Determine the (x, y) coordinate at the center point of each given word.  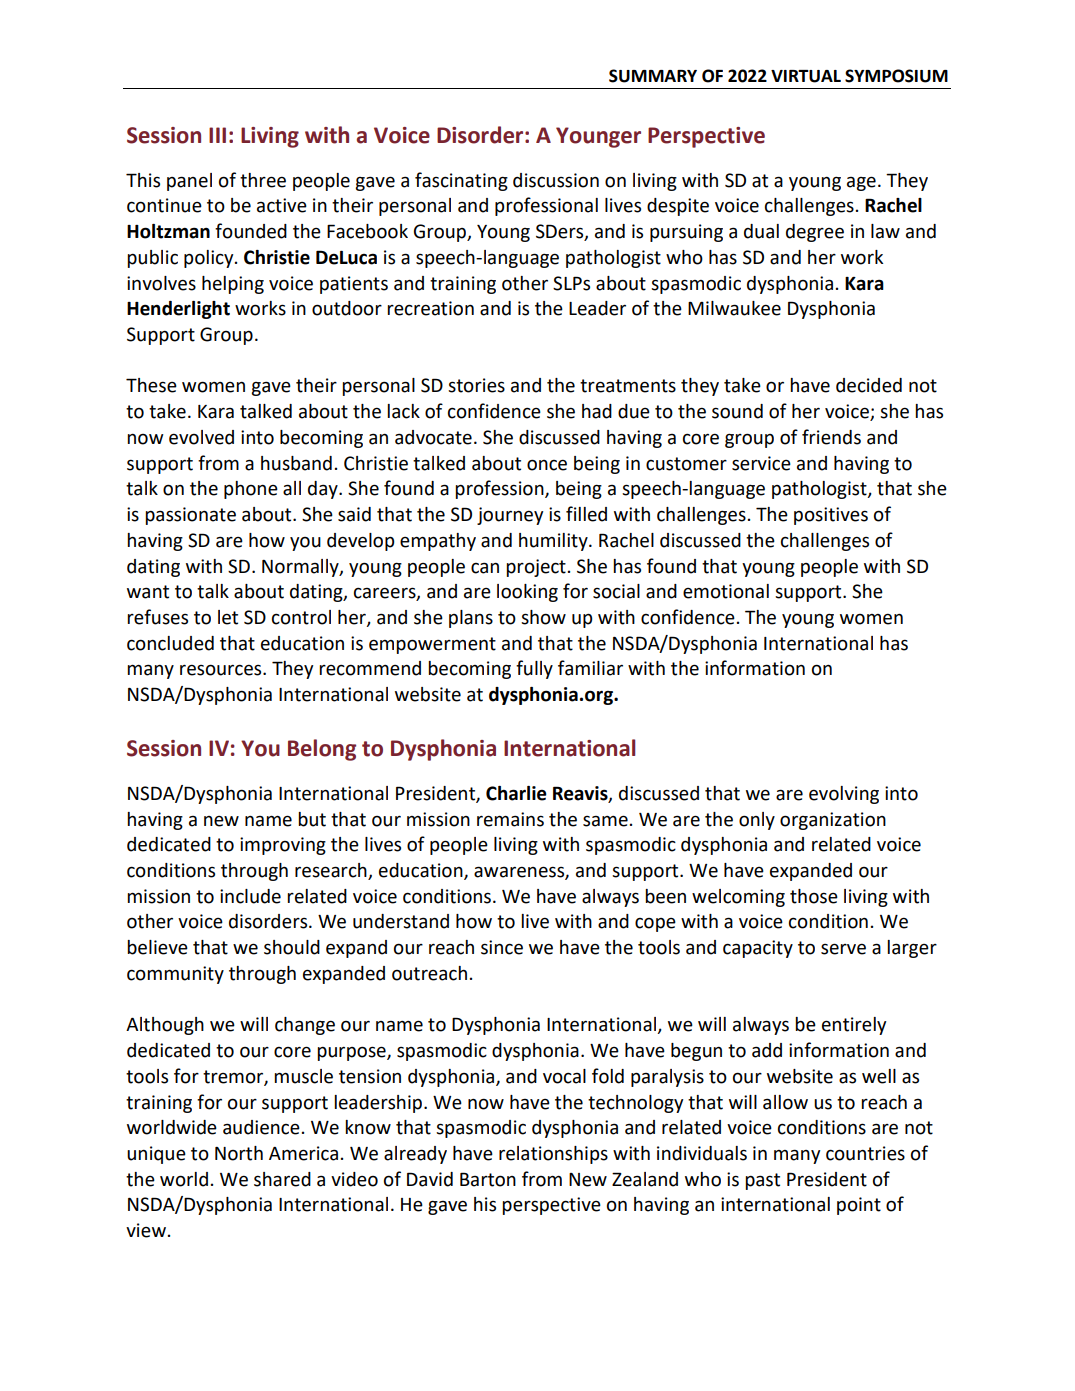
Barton (488, 1179)
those (814, 896)
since (502, 947)
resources (222, 670)
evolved (201, 437)
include (250, 896)
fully (534, 669)
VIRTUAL (806, 76)
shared (282, 1179)
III (217, 135)
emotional (726, 591)
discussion (556, 180)
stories (476, 385)
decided (869, 385)
